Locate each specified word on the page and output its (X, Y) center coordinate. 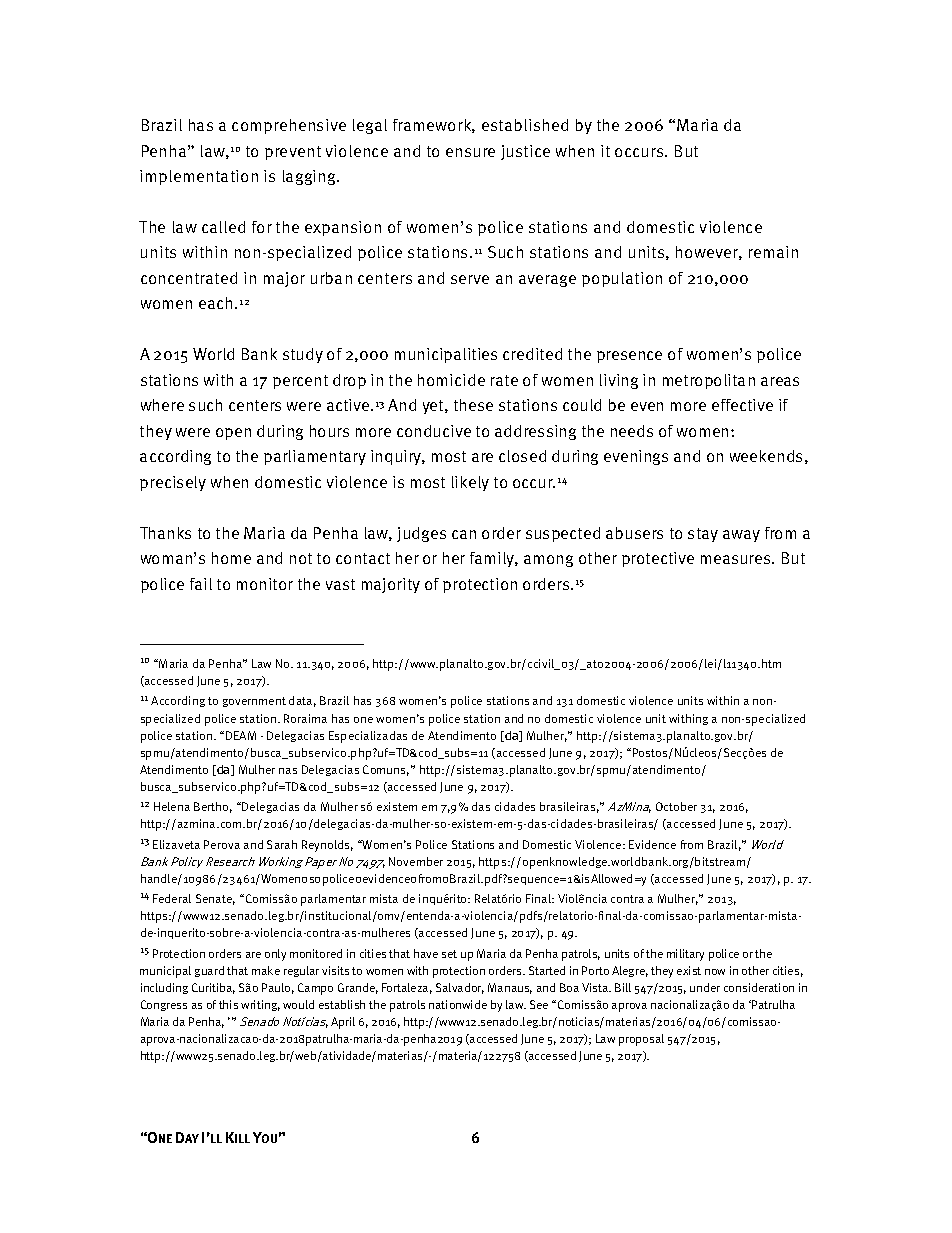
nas (288, 771)
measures (737, 559)
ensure (470, 152)
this (228, 1004)
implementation (199, 177)
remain (773, 252)
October (676, 806)
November (416, 861)
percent (300, 382)
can (464, 534)
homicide (451, 380)
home (231, 558)
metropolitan (709, 381)
